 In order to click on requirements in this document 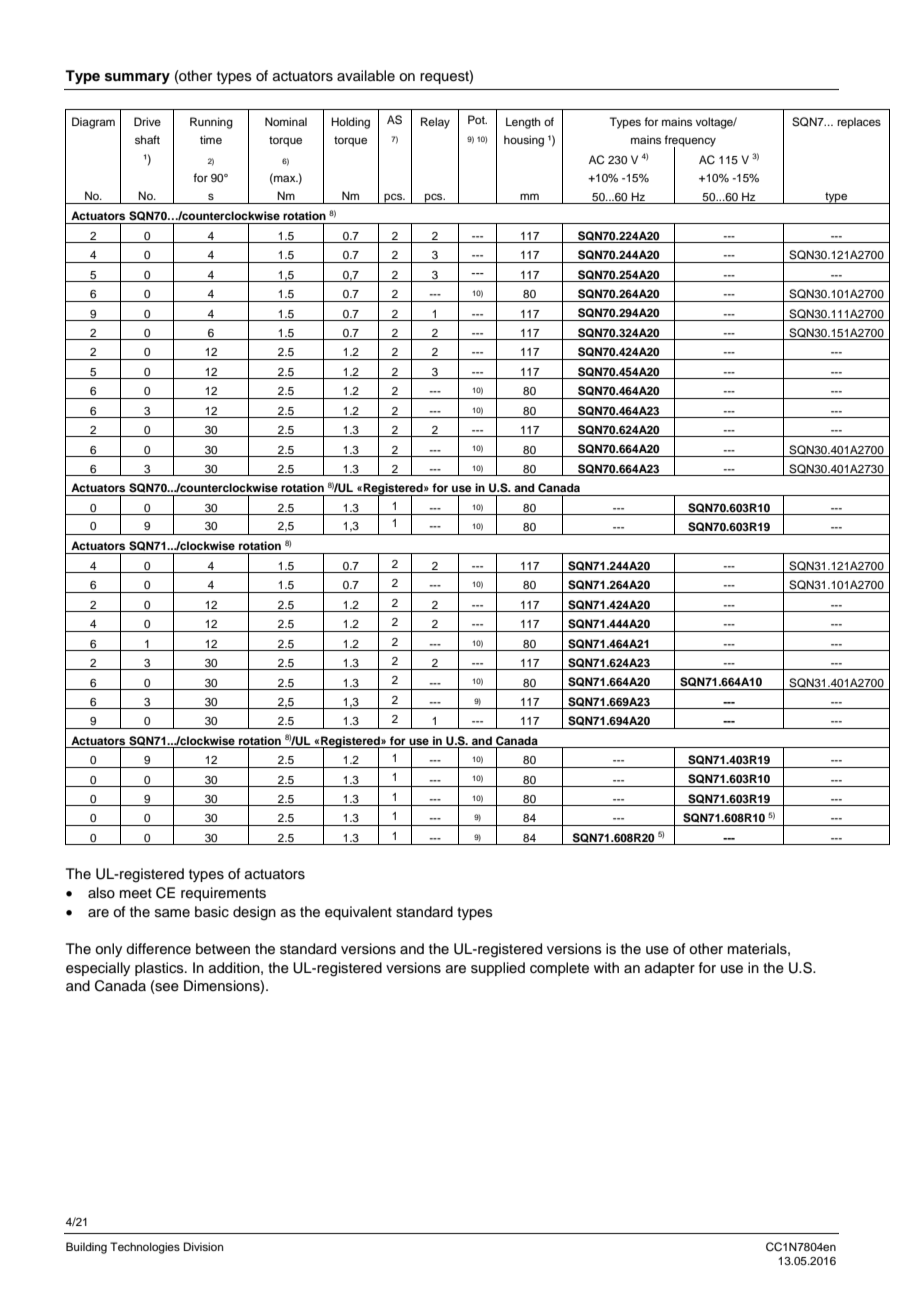, I will do `click(223, 894)`.
